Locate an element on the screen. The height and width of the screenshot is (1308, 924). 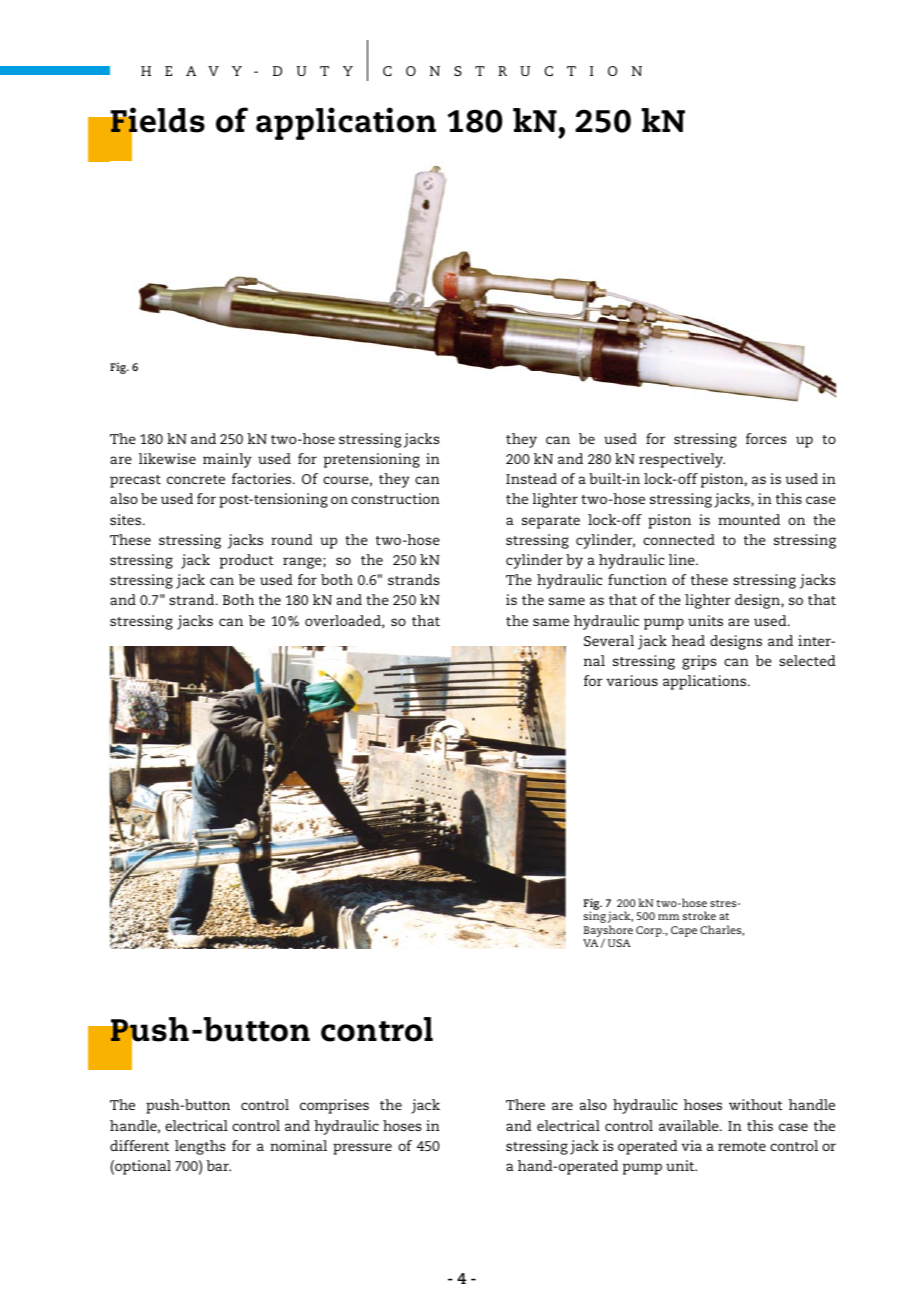
head is located at coordinates (688, 640).
